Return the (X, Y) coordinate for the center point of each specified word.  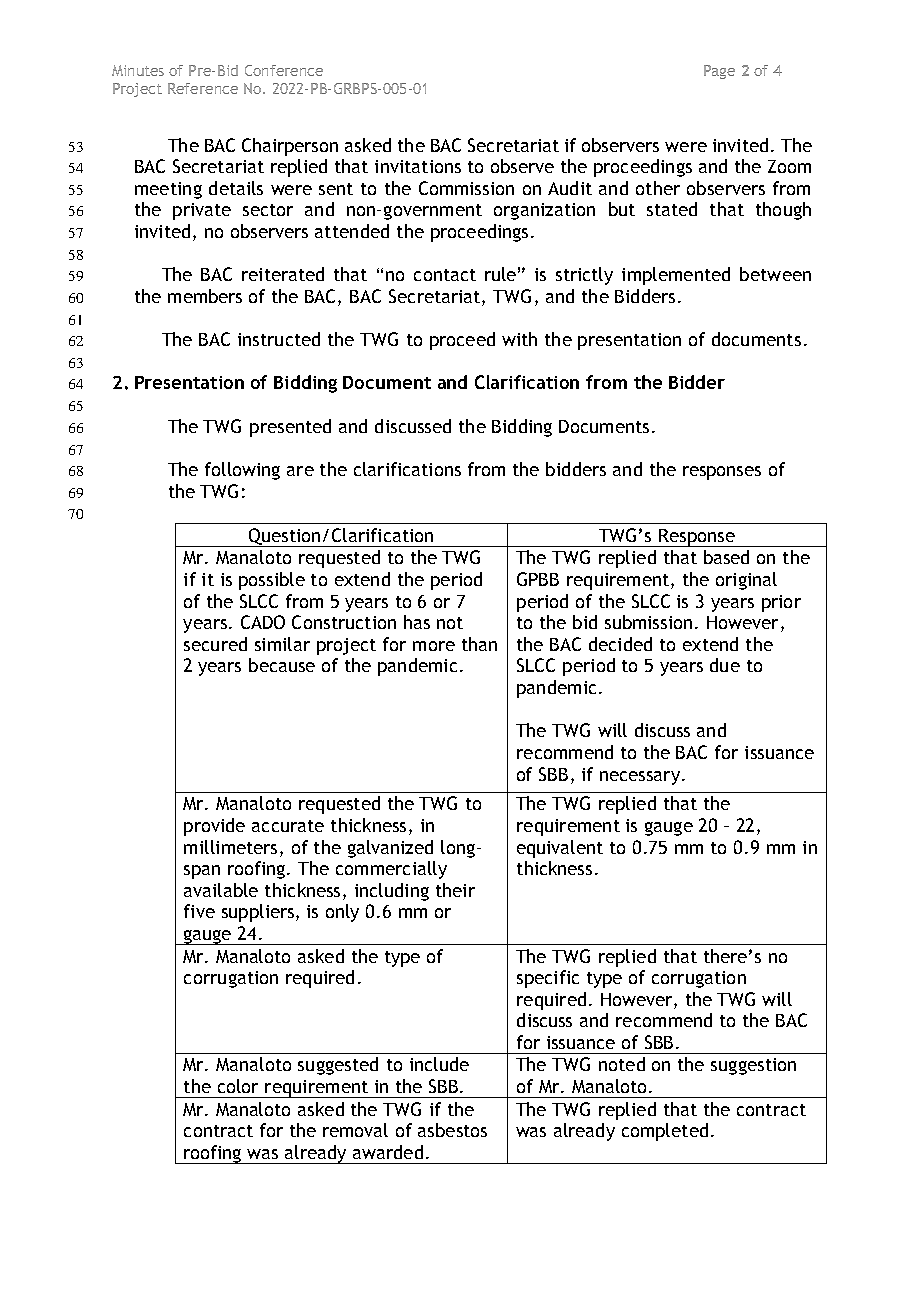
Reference (203, 88)
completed (665, 1132)
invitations (418, 166)
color (238, 1086)
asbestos (452, 1130)
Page (719, 72)
